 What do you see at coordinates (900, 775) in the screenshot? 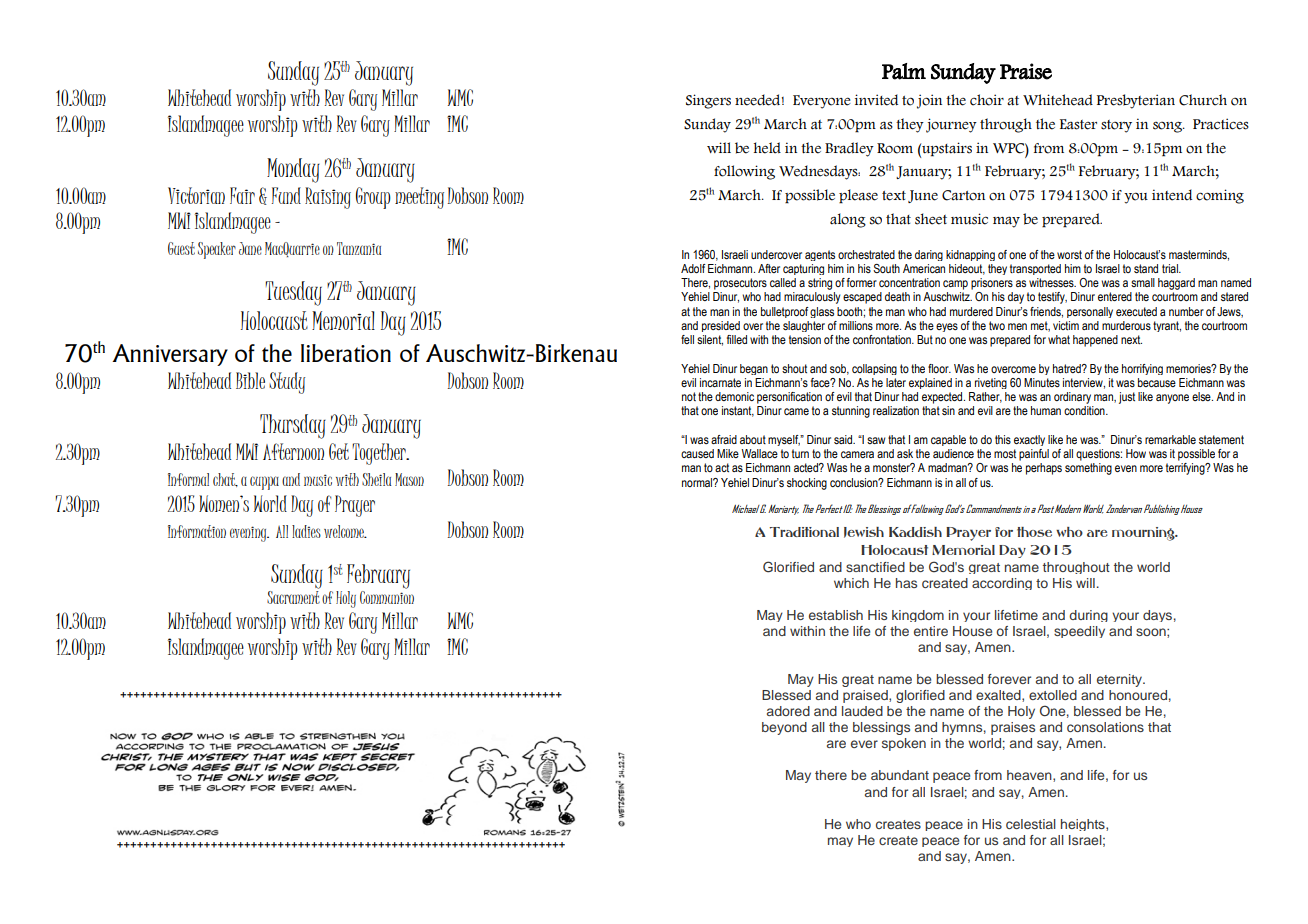
I see `abundant` at bounding box center [900, 775].
